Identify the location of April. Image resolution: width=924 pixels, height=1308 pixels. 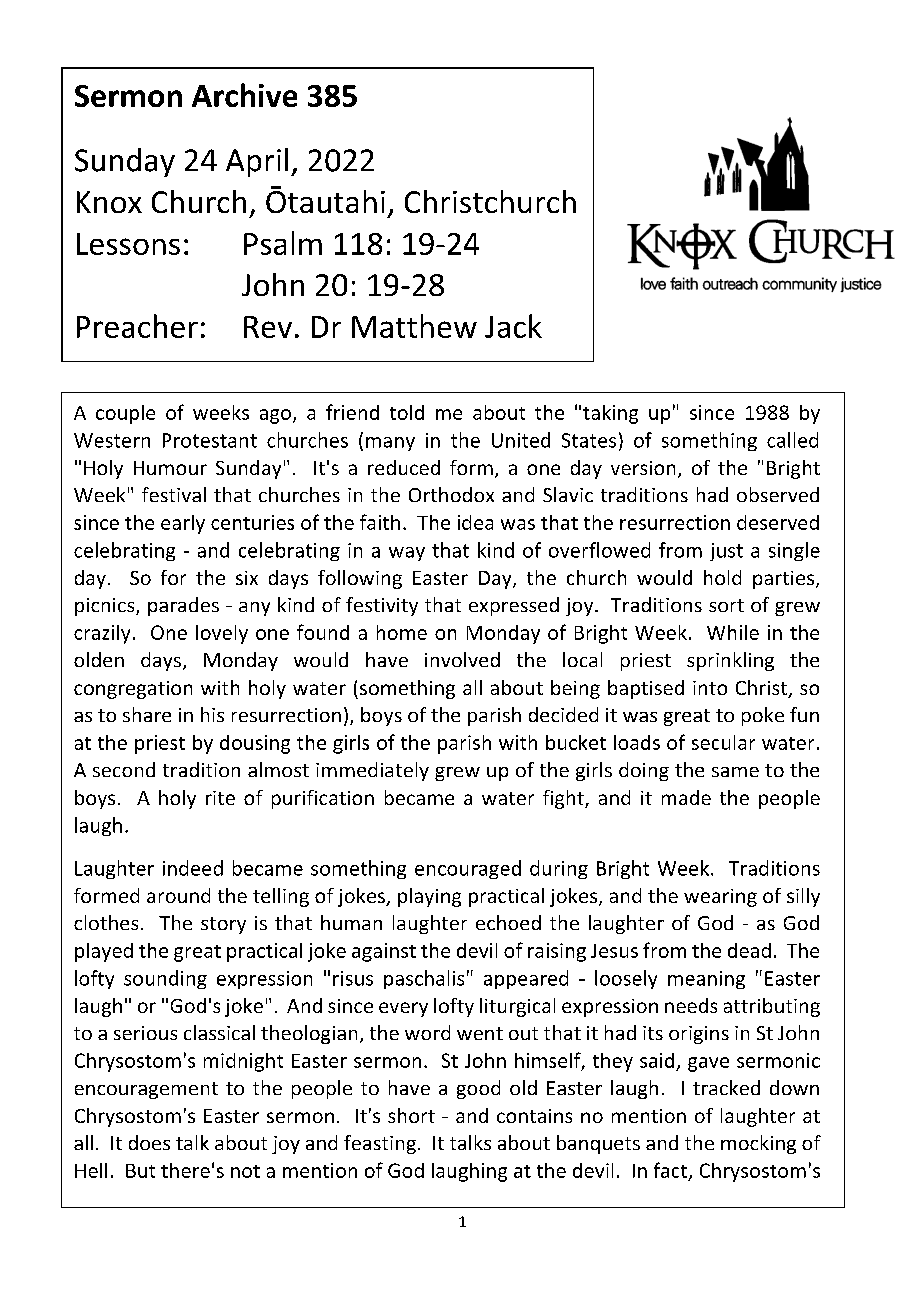
(257, 162).
